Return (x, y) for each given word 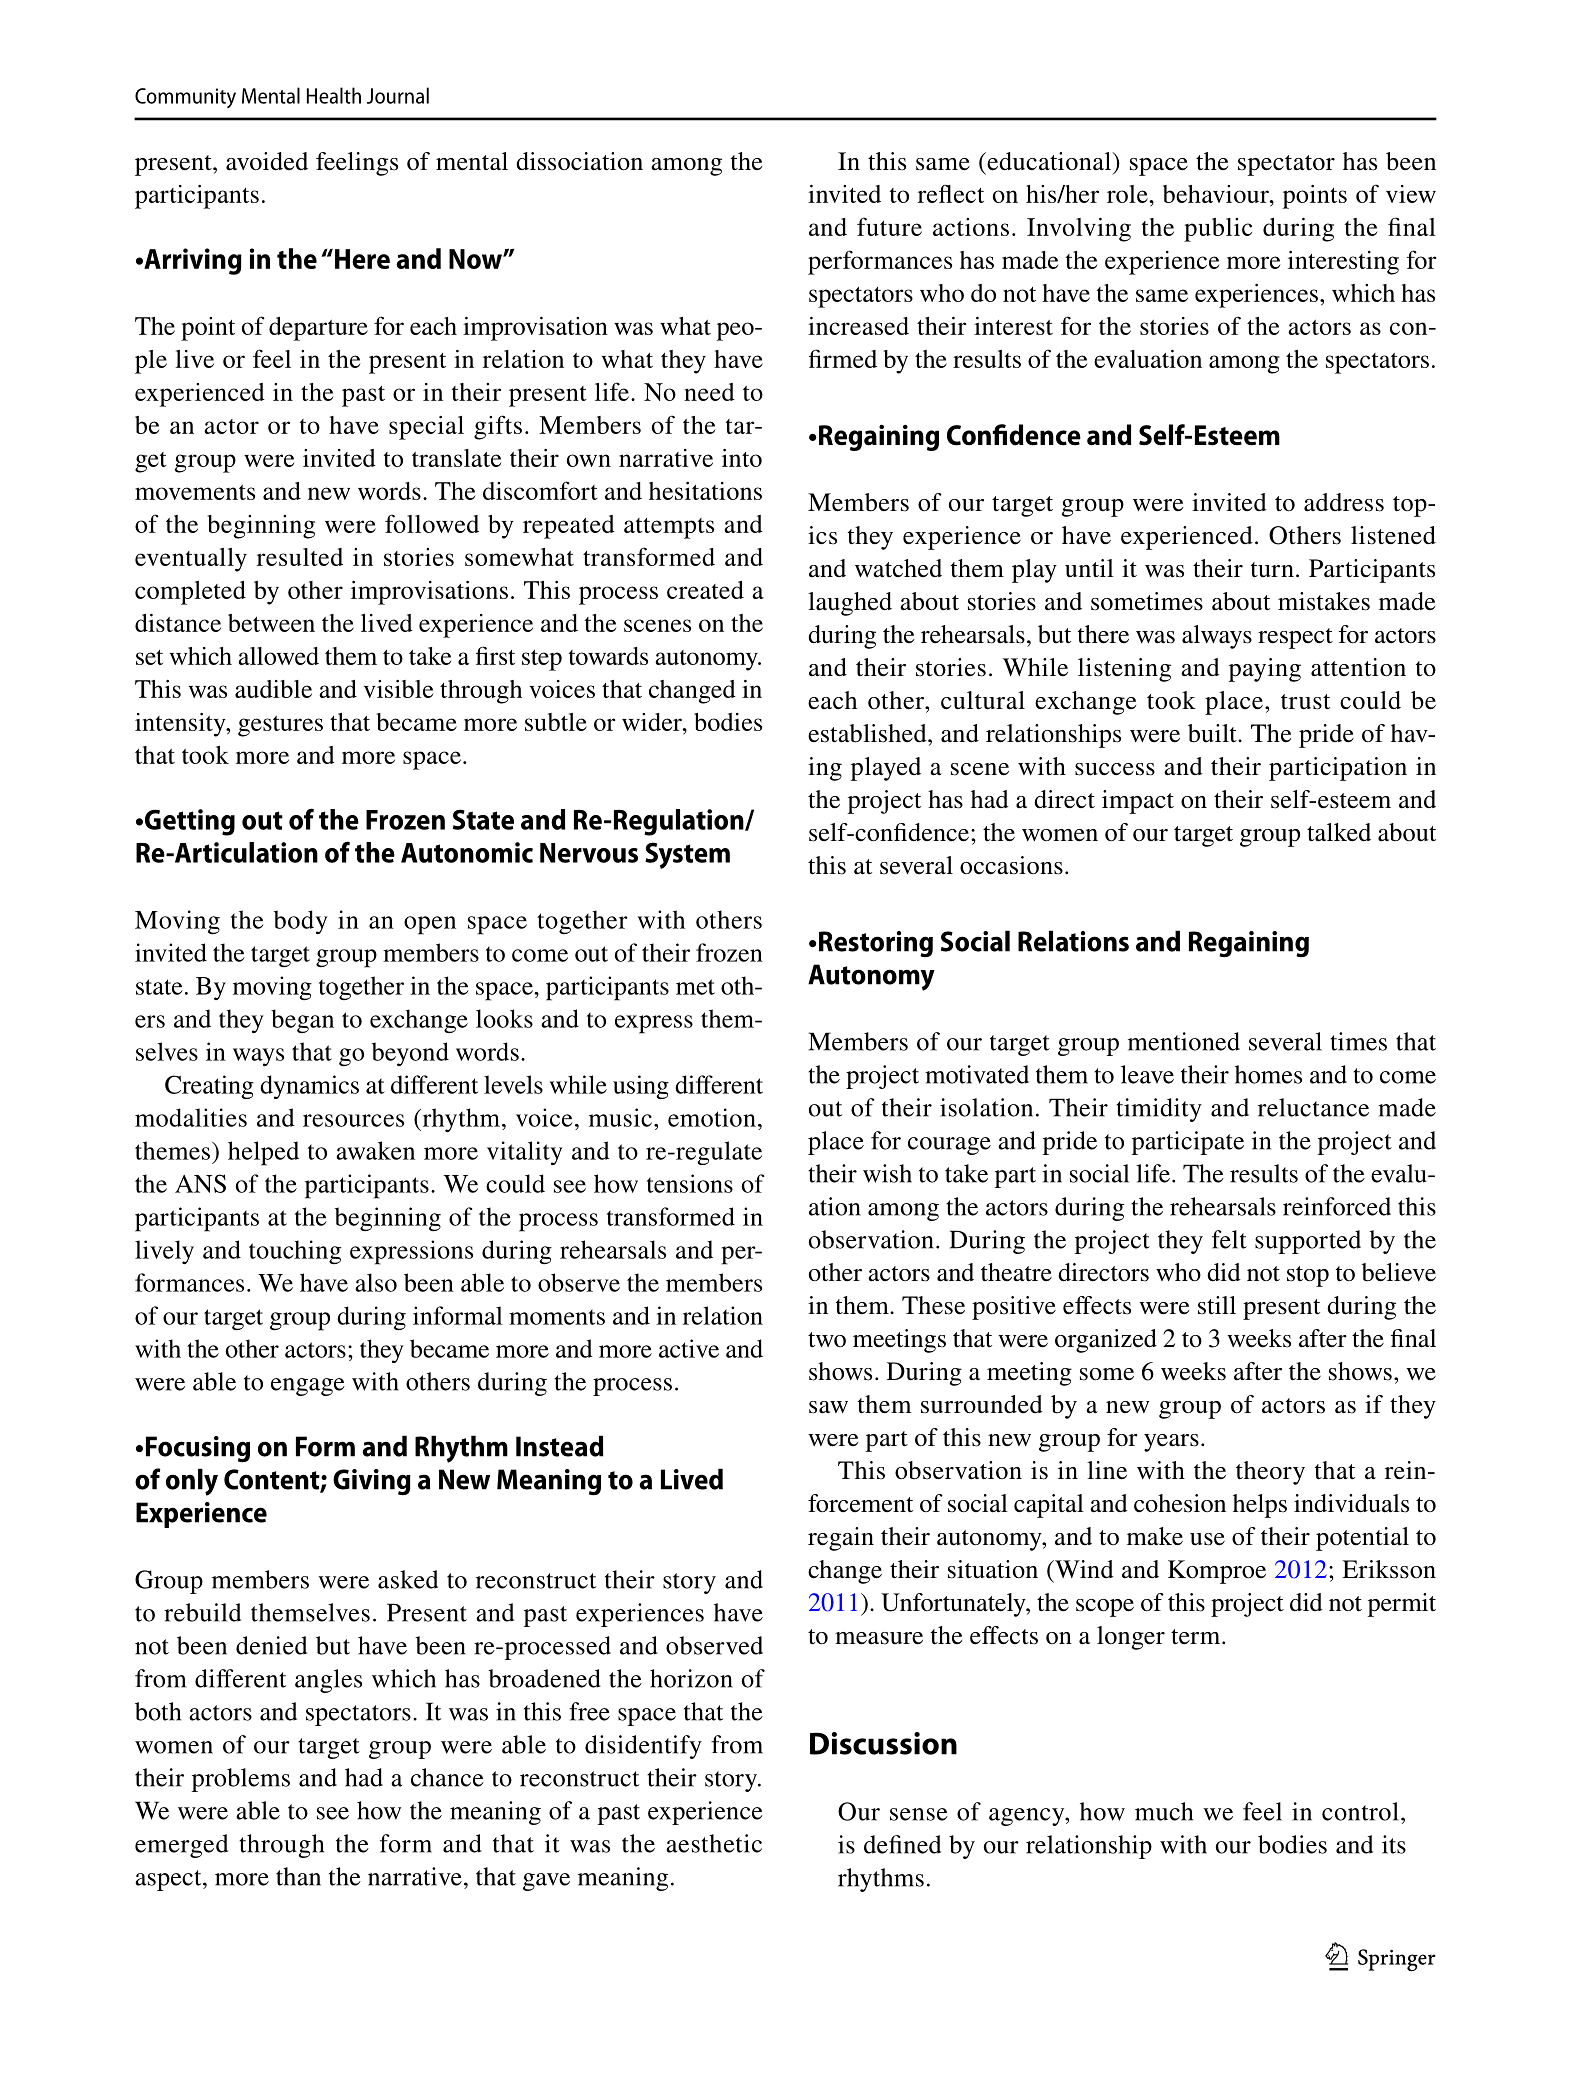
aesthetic (714, 1843)
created (705, 590)
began (302, 1021)
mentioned (1184, 1041)
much (1164, 1811)
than (298, 1876)
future (889, 226)
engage (308, 1387)
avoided (267, 161)
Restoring (876, 944)
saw (828, 1407)
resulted (300, 557)
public (1218, 230)
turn (1272, 570)
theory (1270, 1473)
